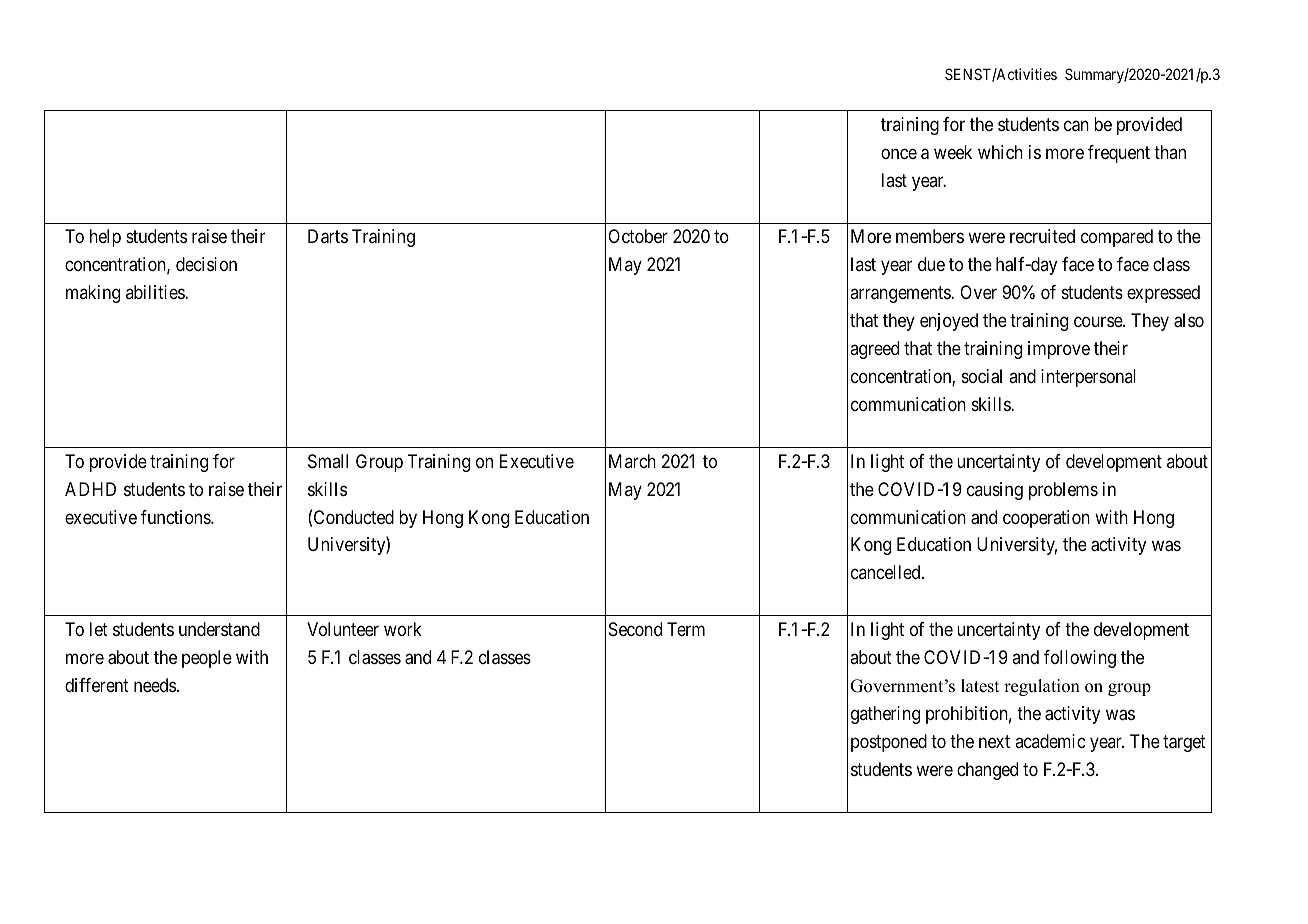 Image resolution: width=1308 pixels, height=924 pixels. I want to click on enjoyed, so click(949, 322).
